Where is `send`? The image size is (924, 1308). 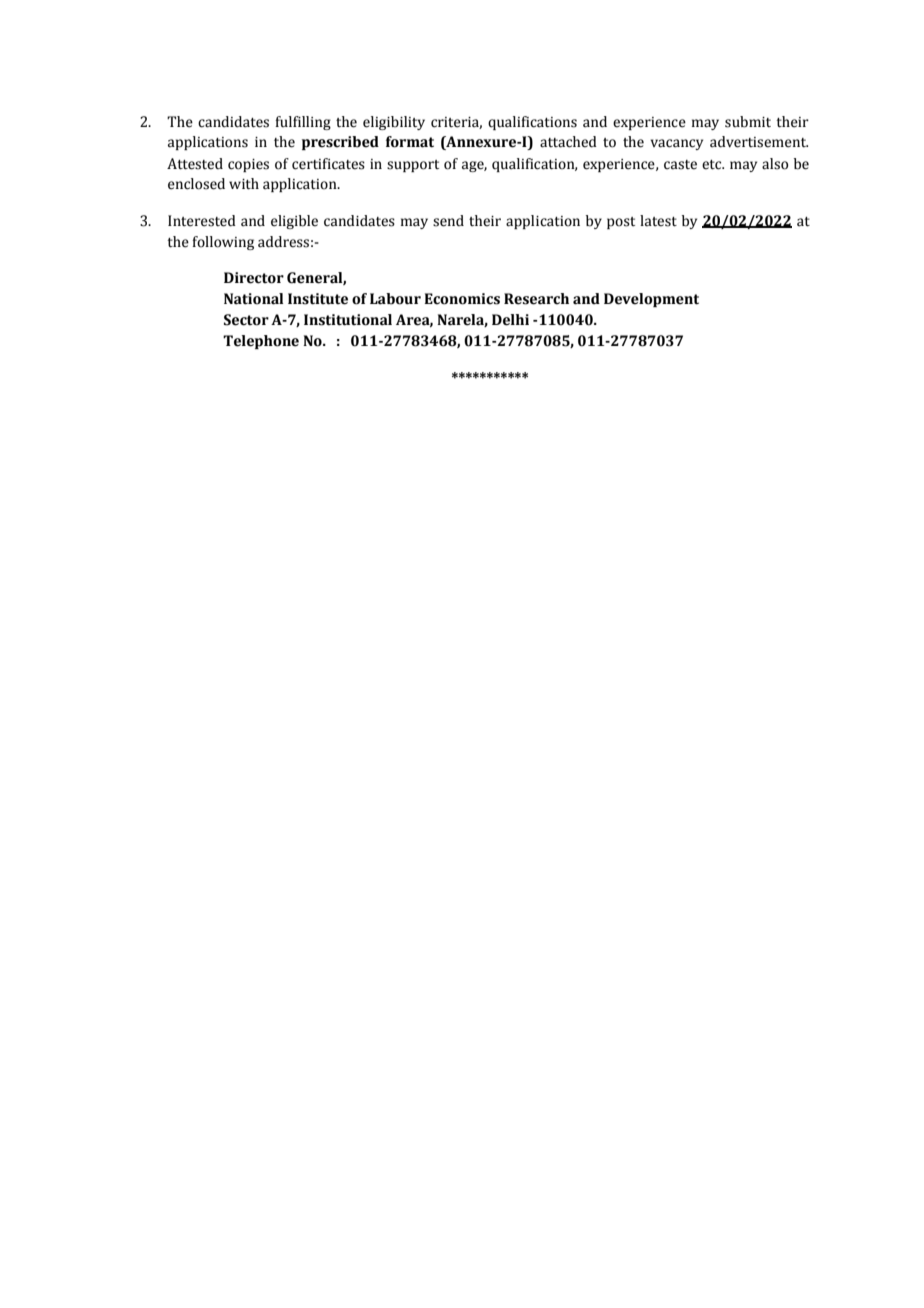
send is located at coordinates (448, 221).
